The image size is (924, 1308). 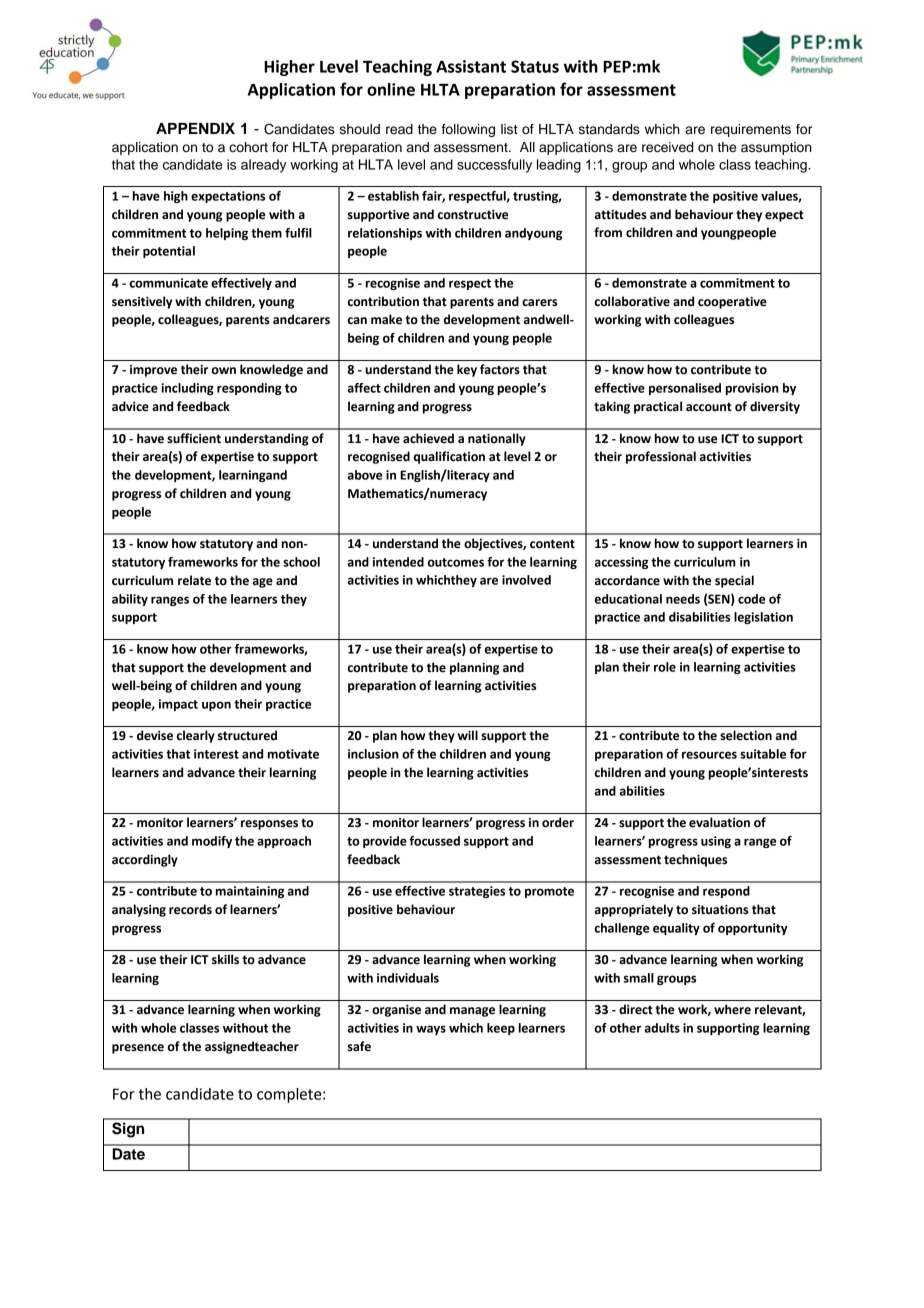 What do you see at coordinates (751, 130) in the page?
I see `requirements` at bounding box center [751, 130].
